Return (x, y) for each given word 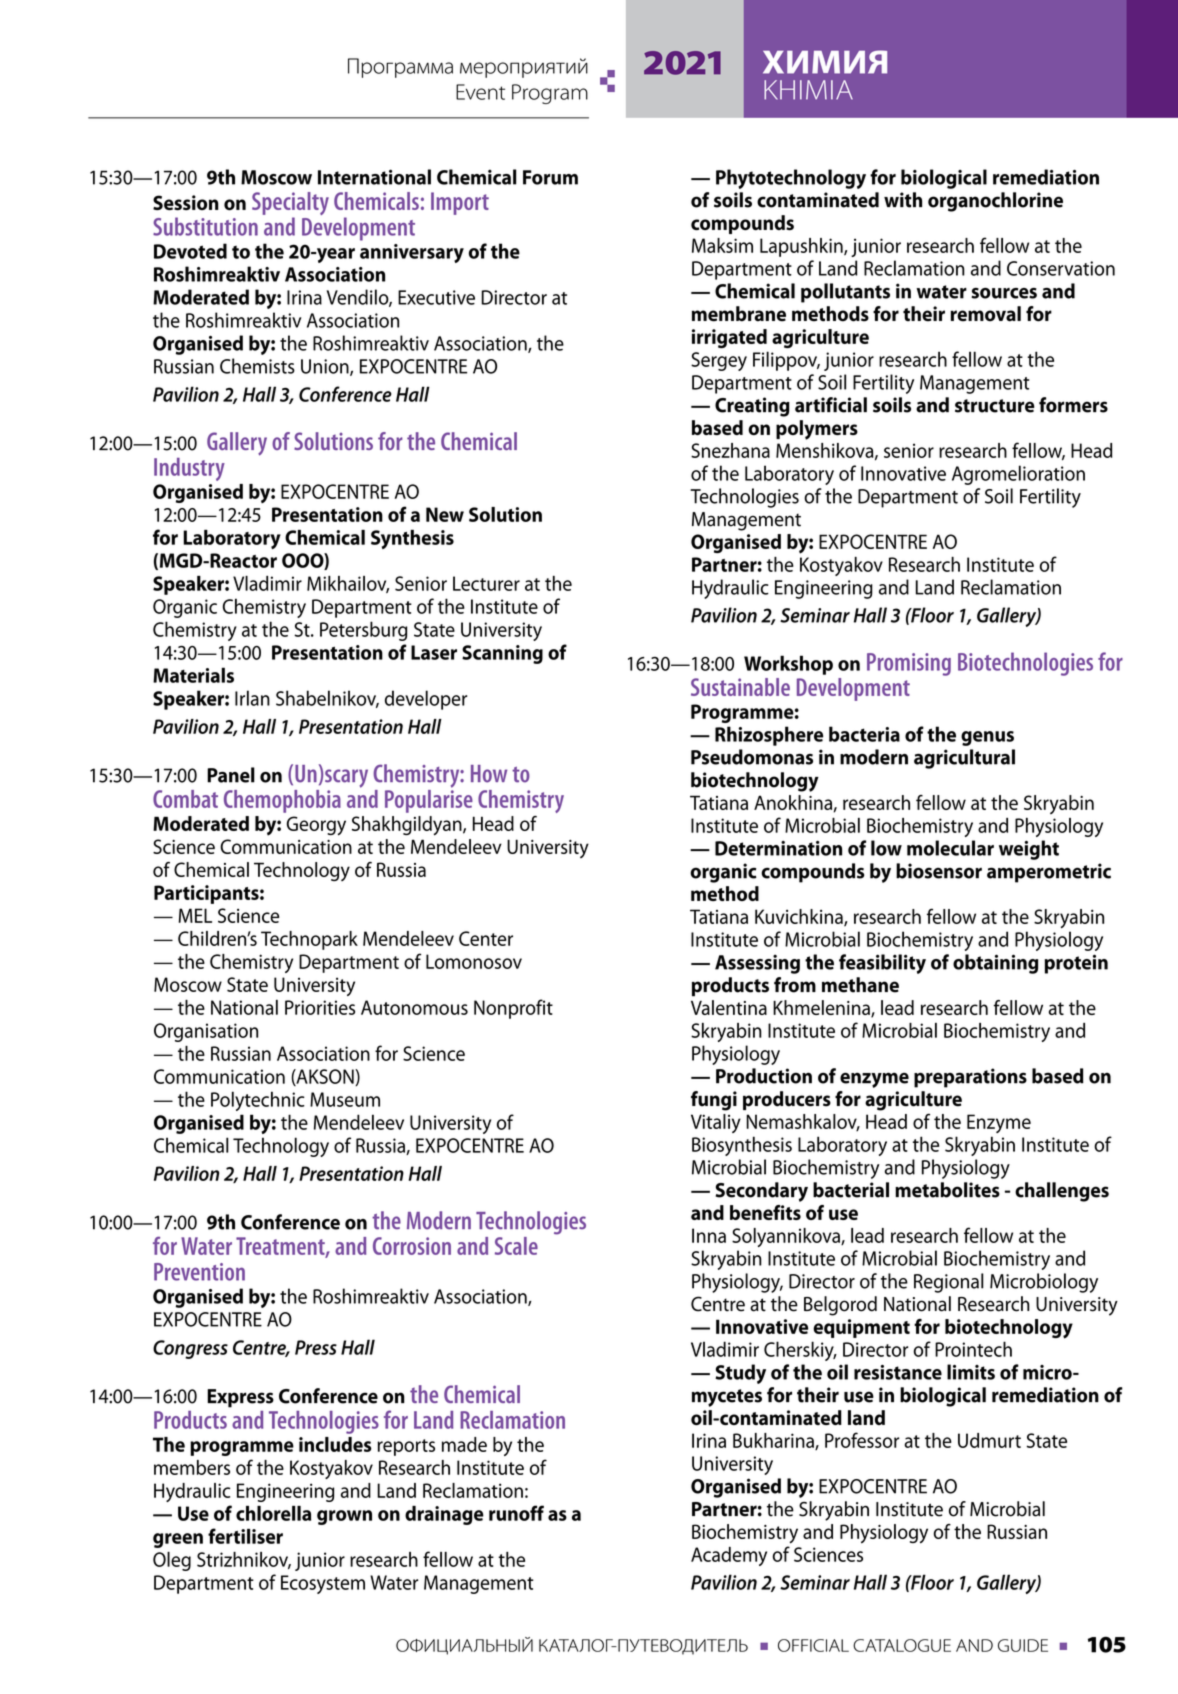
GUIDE (1023, 1645)
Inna (709, 1235)
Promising (909, 664)
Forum (550, 177)
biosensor (939, 871)
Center (486, 938)
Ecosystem (323, 1584)
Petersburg (363, 631)
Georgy (316, 826)
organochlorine (995, 202)
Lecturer (486, 583)
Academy (729, 1556)
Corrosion (412, 1246)
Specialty (290, 205)
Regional (949, 1283)
